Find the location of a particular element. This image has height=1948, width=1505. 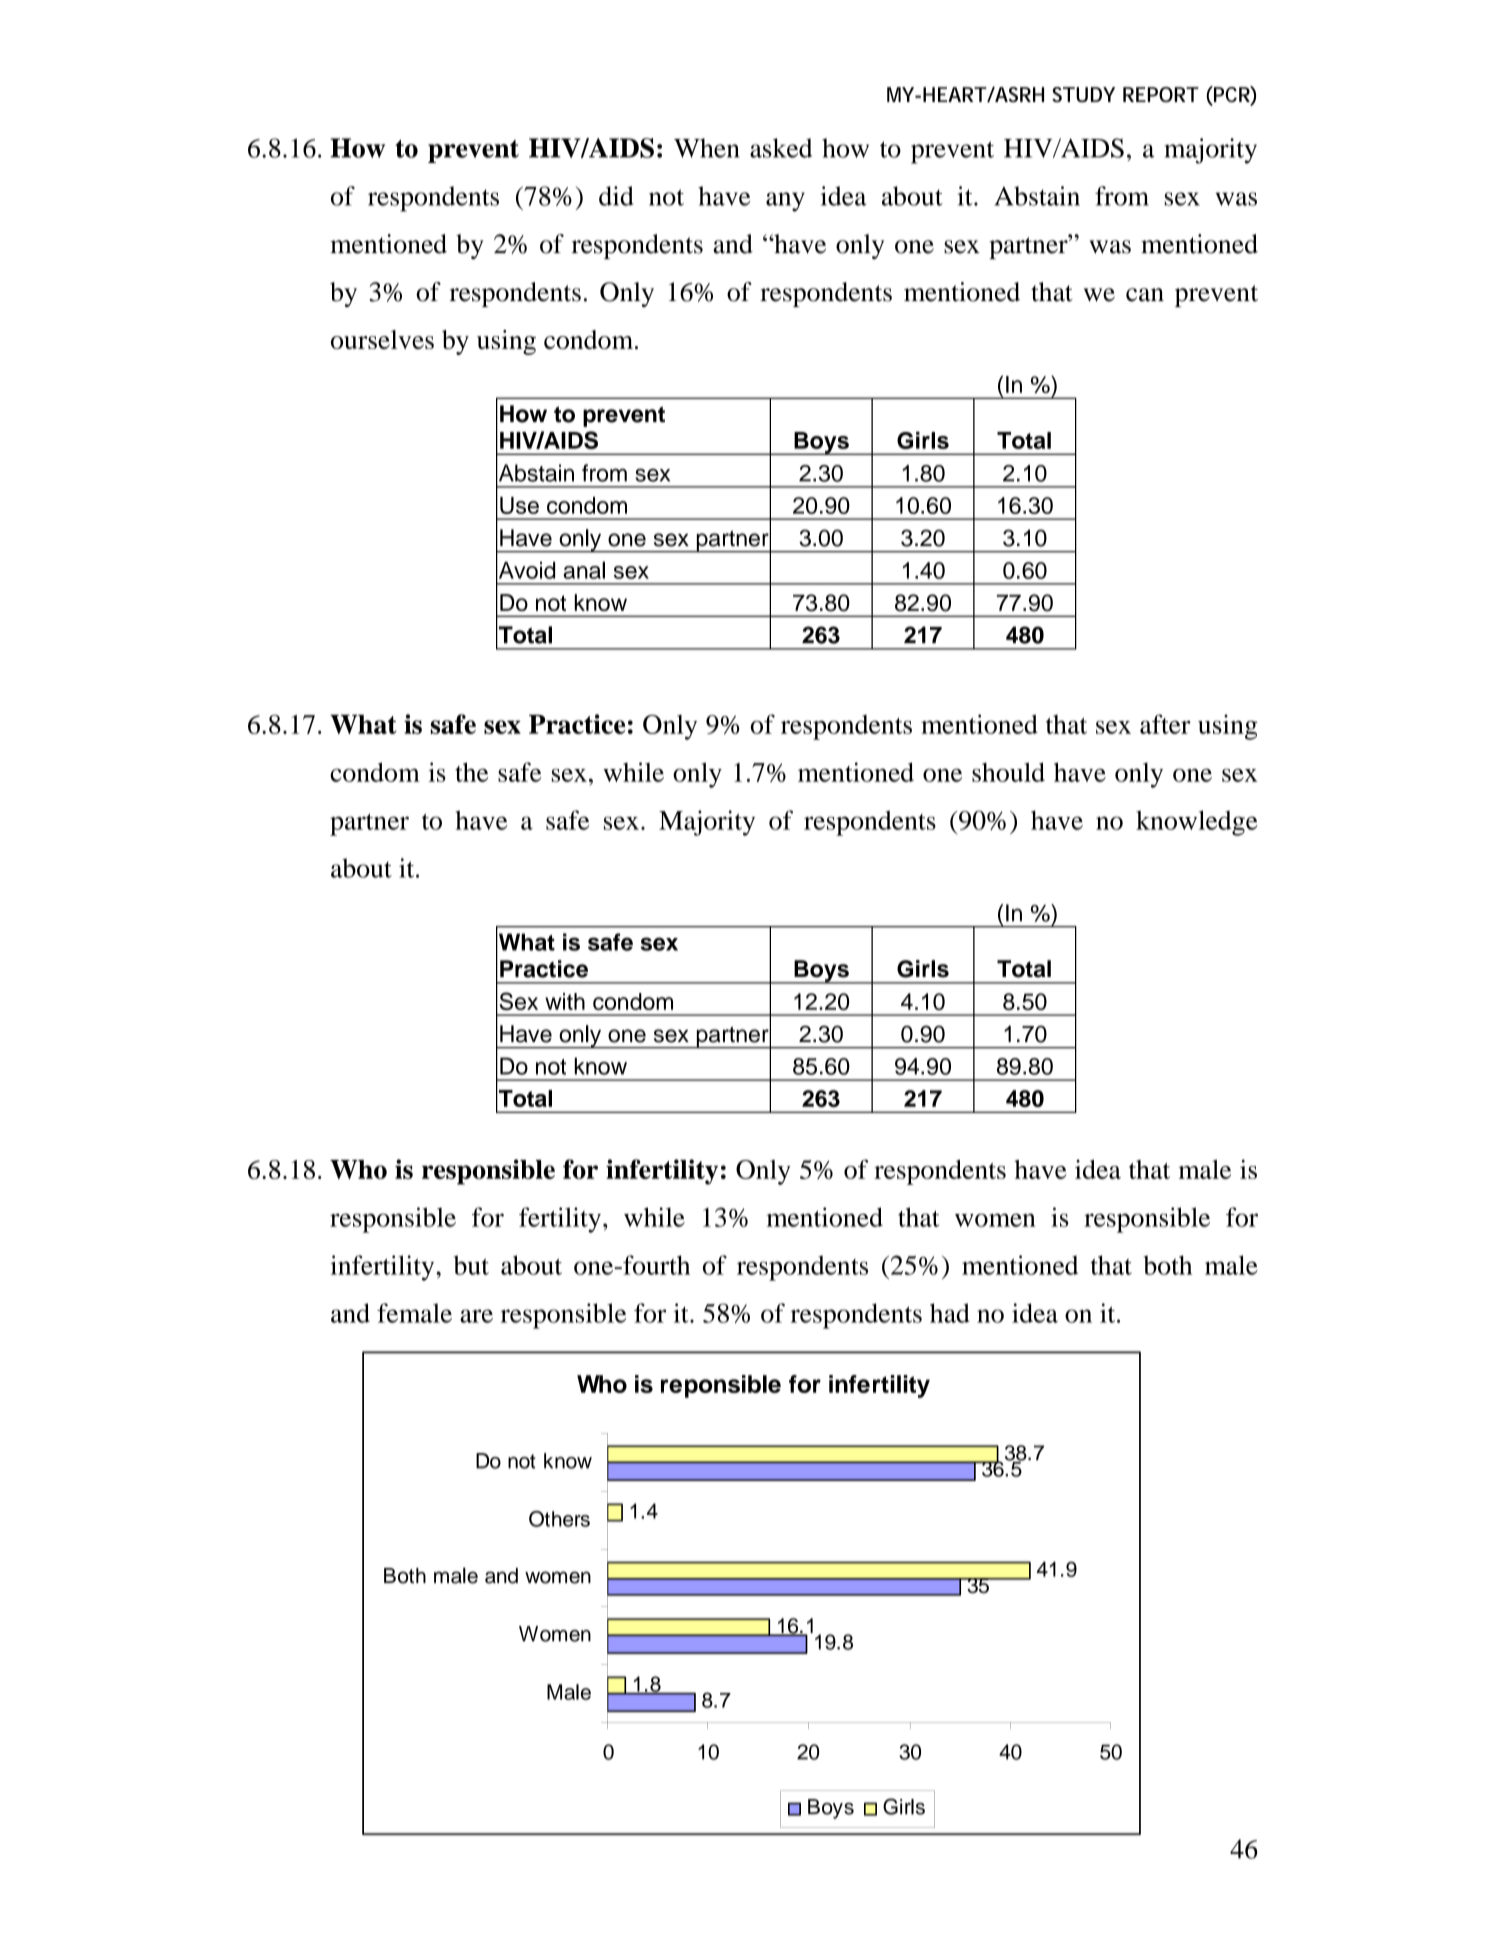

Use is located at coordinates (519, 505).
